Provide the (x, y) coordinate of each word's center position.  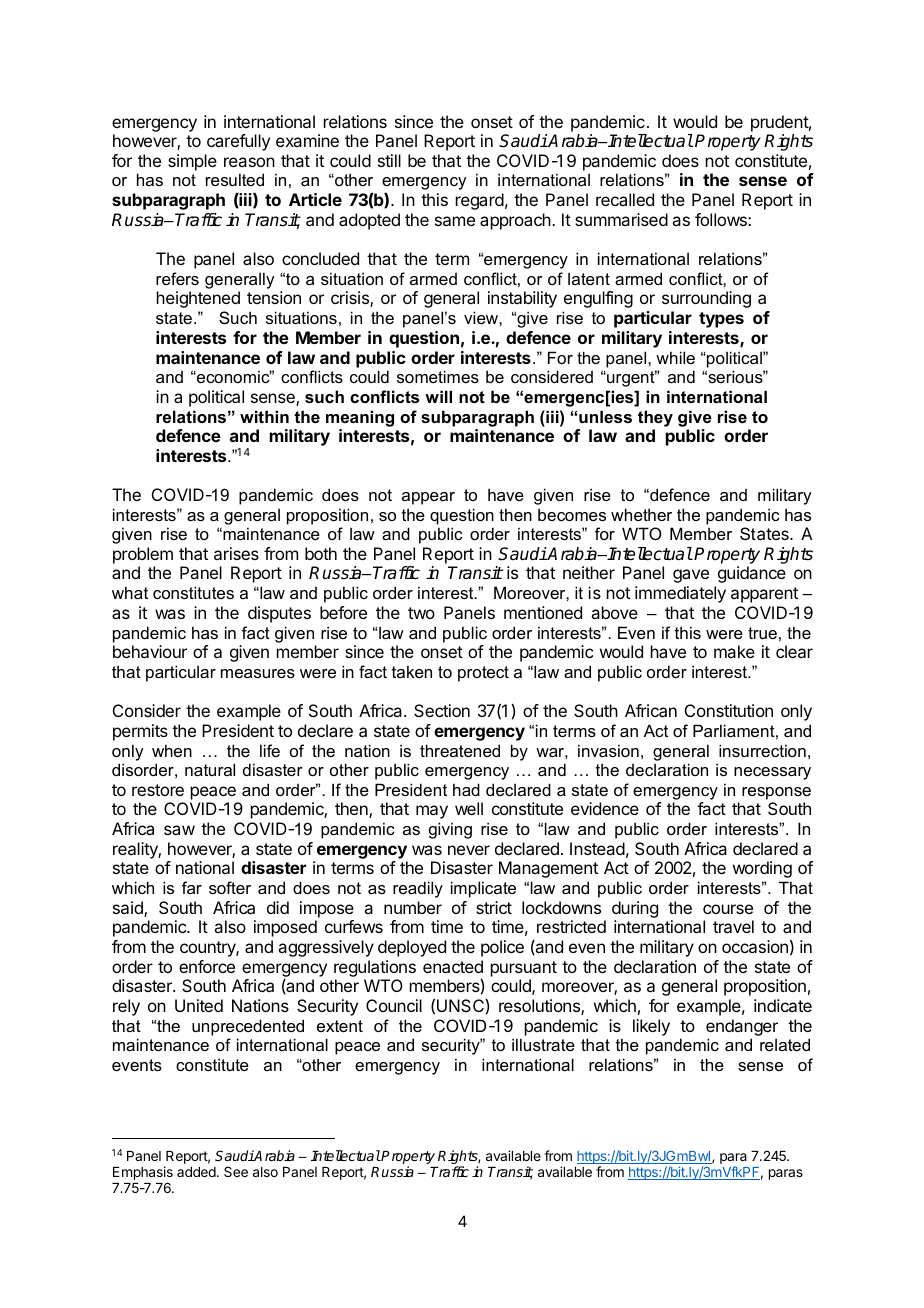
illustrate (543, 1044)
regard (480, 201)
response (776, 793)
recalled (625, 199)
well (469, 808)
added (196, 1172)
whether (641, 514)
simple (192, 162)
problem (143, 557)
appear (428, 498)
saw (179, 830)
